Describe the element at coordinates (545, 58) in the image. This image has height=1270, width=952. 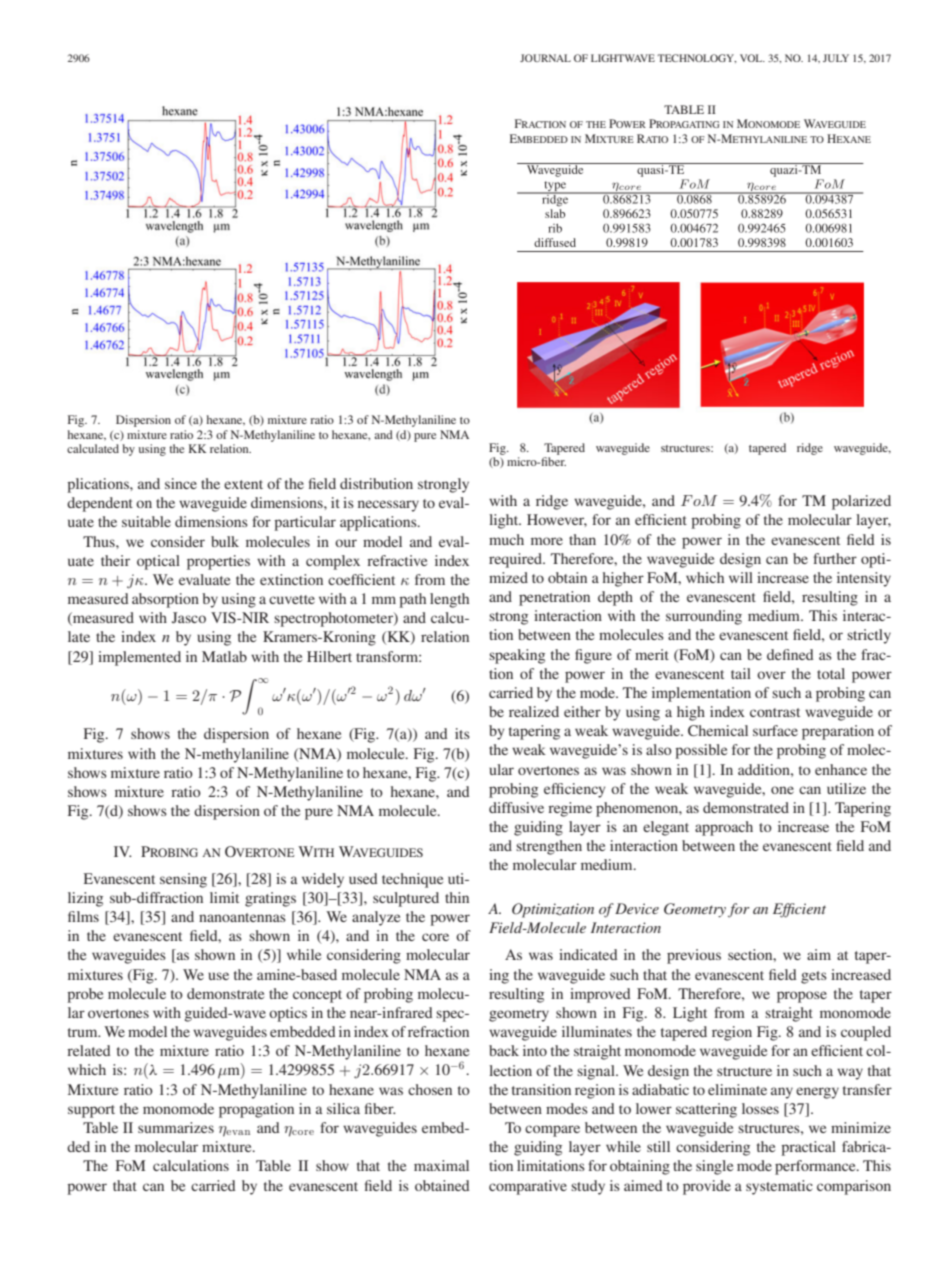
I see `JOURNAL` at that location.
